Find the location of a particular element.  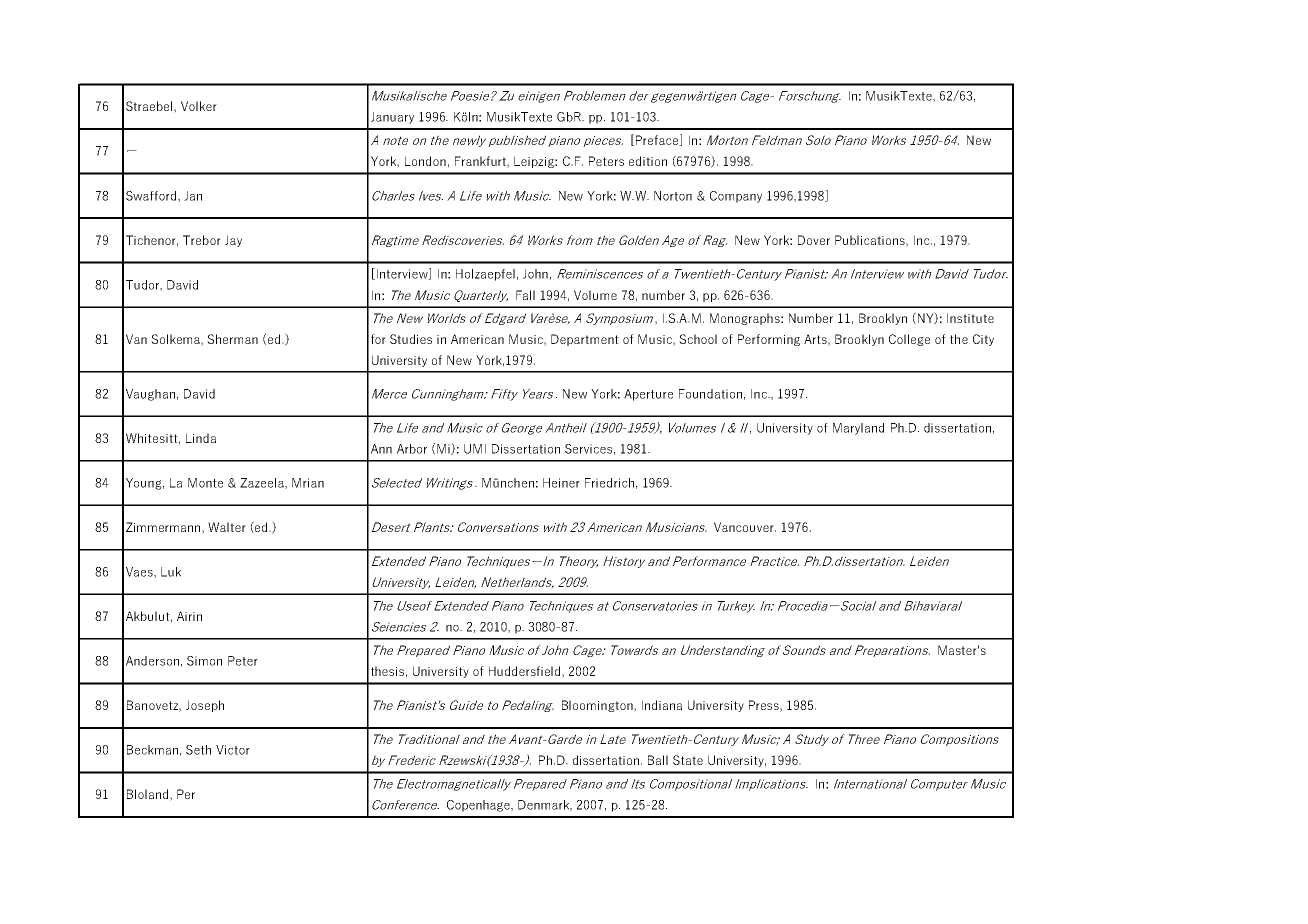

Friedrich is located at coordinates (609, 483).
